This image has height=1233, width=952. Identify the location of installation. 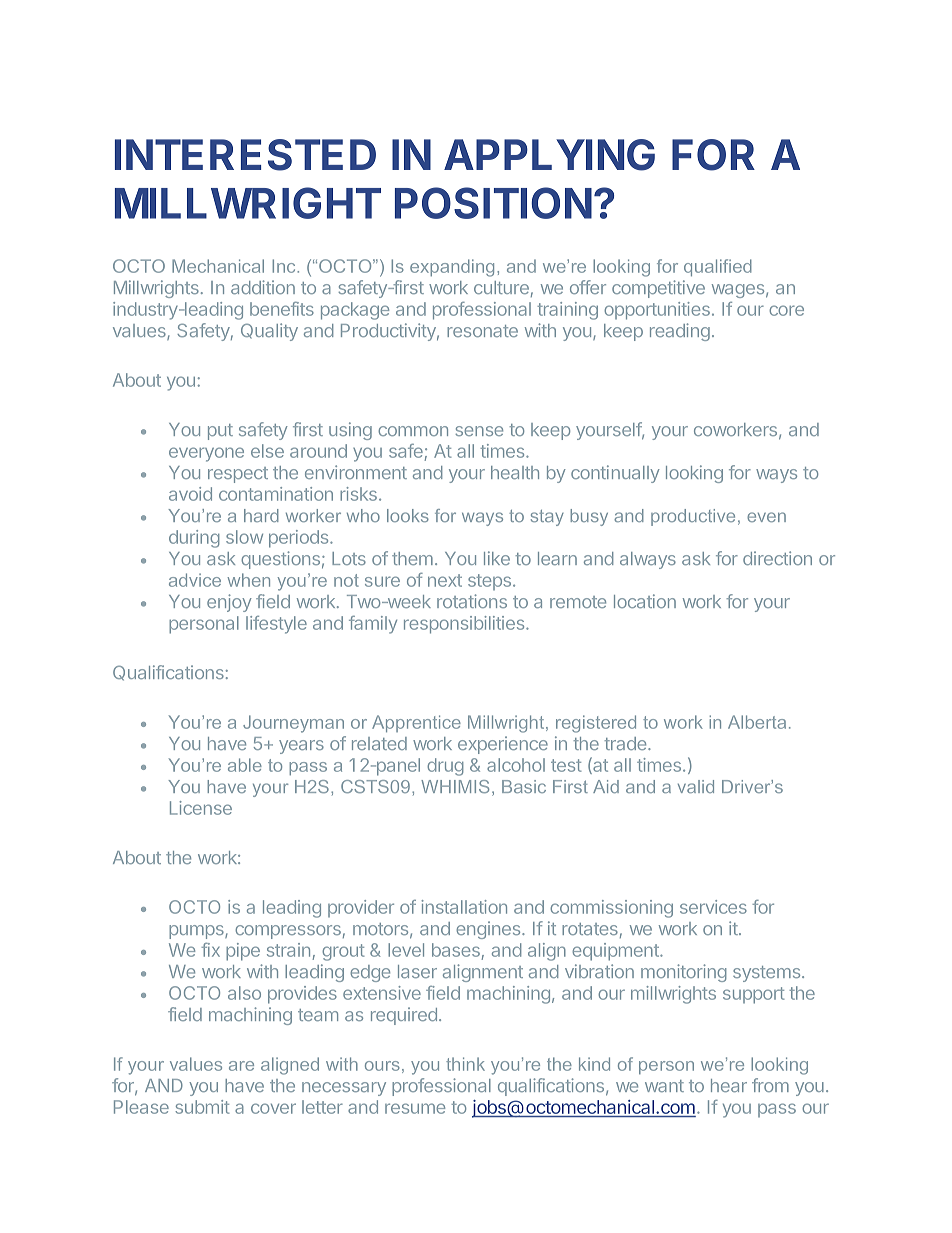
(464, 907).
